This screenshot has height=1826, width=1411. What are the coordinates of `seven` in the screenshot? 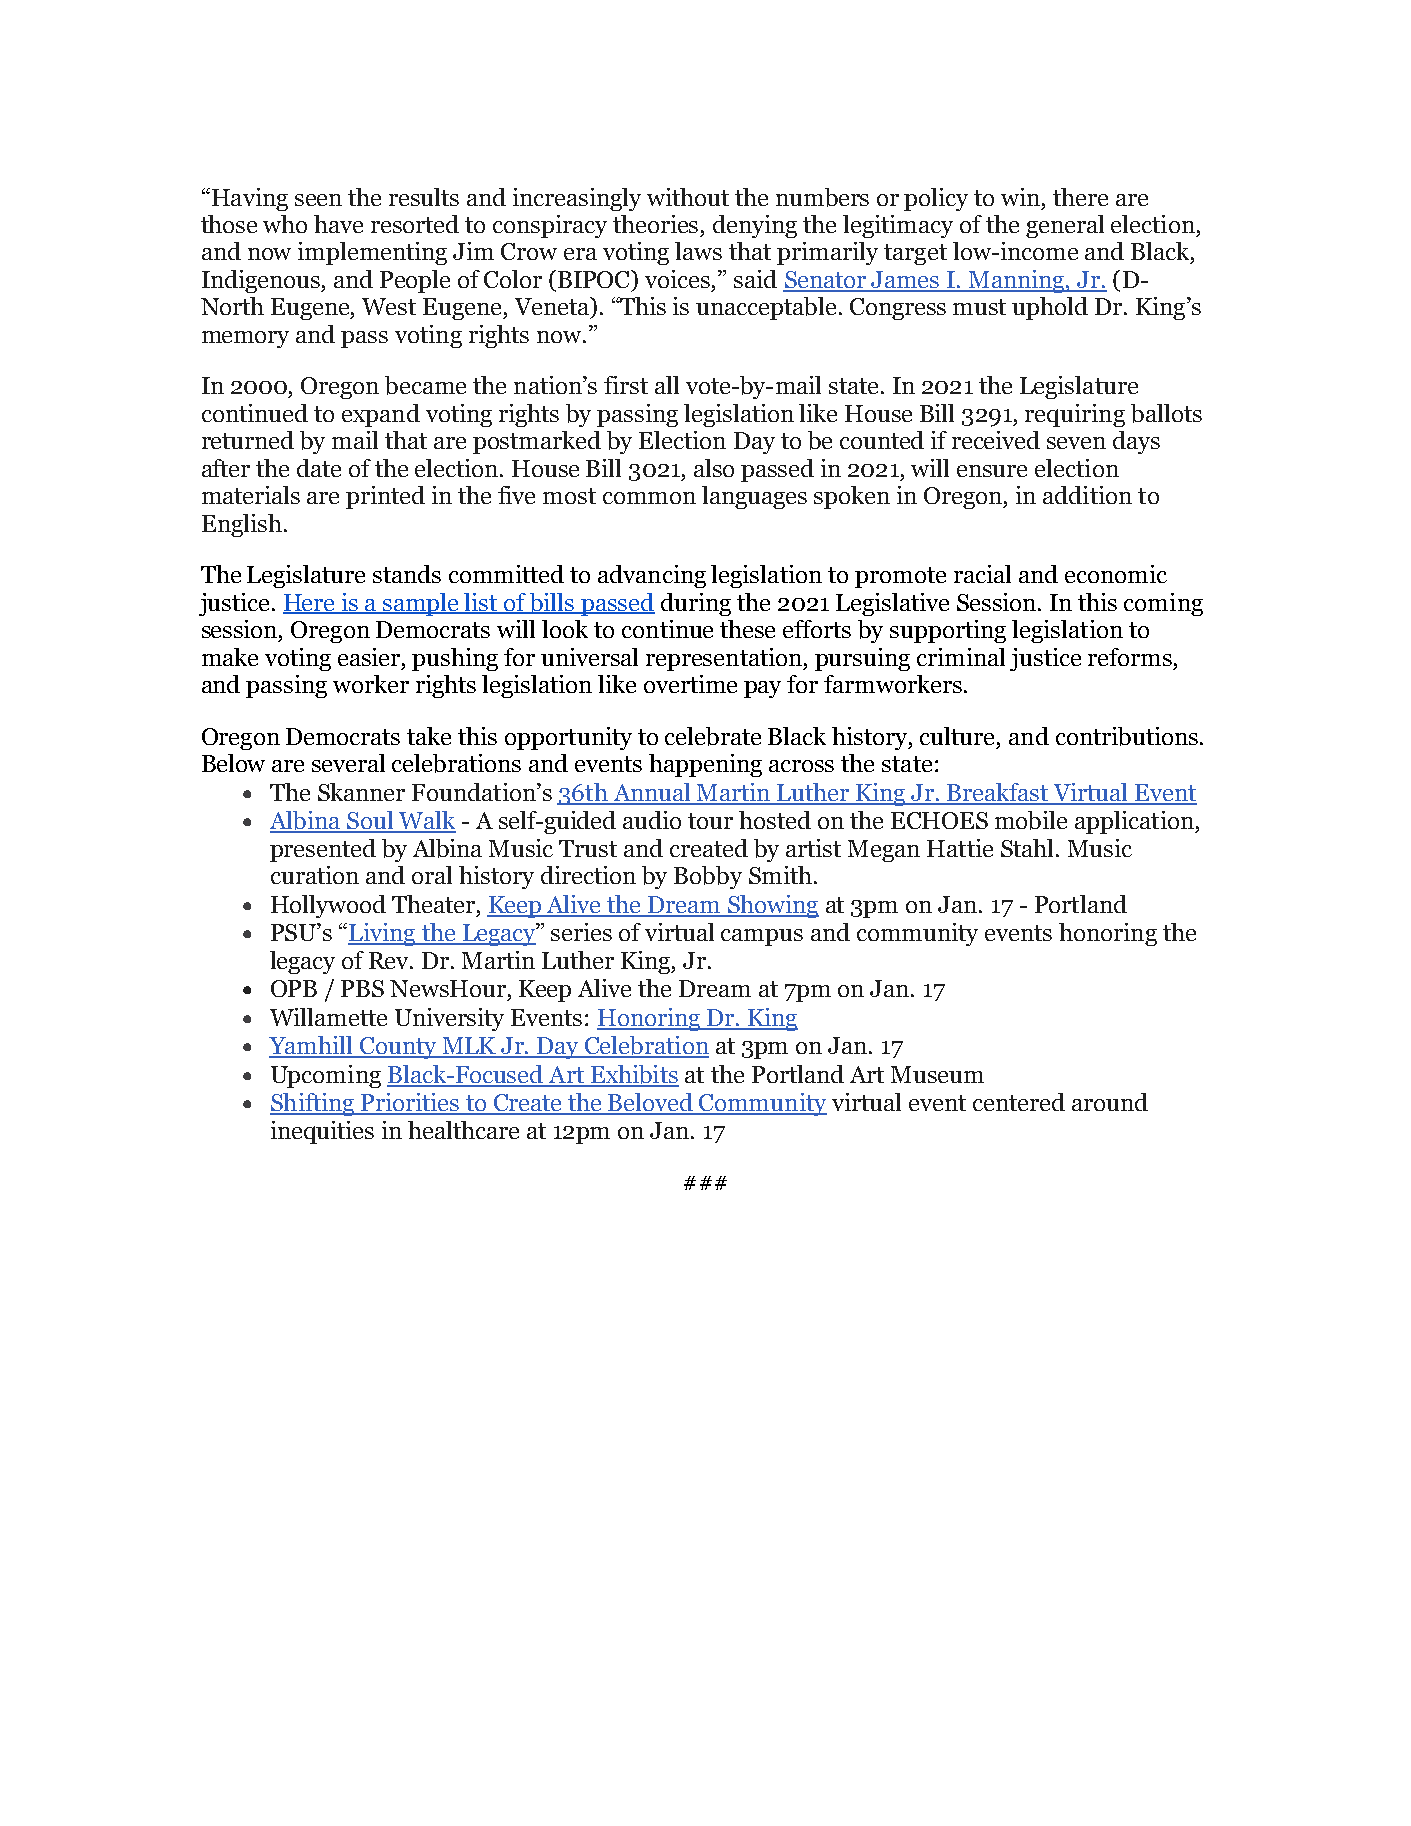 It's located at (1076, 443).
